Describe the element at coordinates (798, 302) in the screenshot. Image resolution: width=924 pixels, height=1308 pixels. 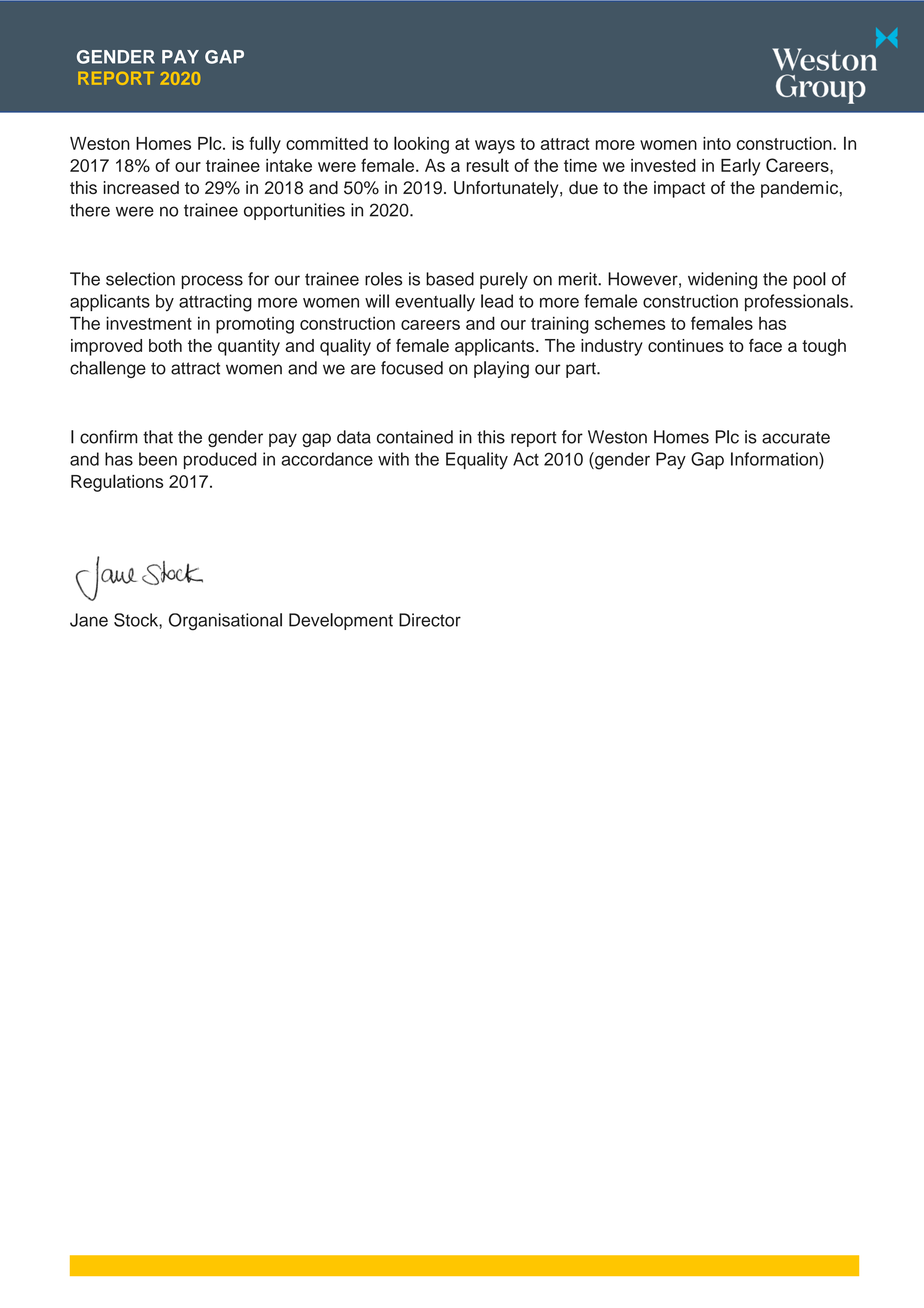
I see `professionals` at that location.
